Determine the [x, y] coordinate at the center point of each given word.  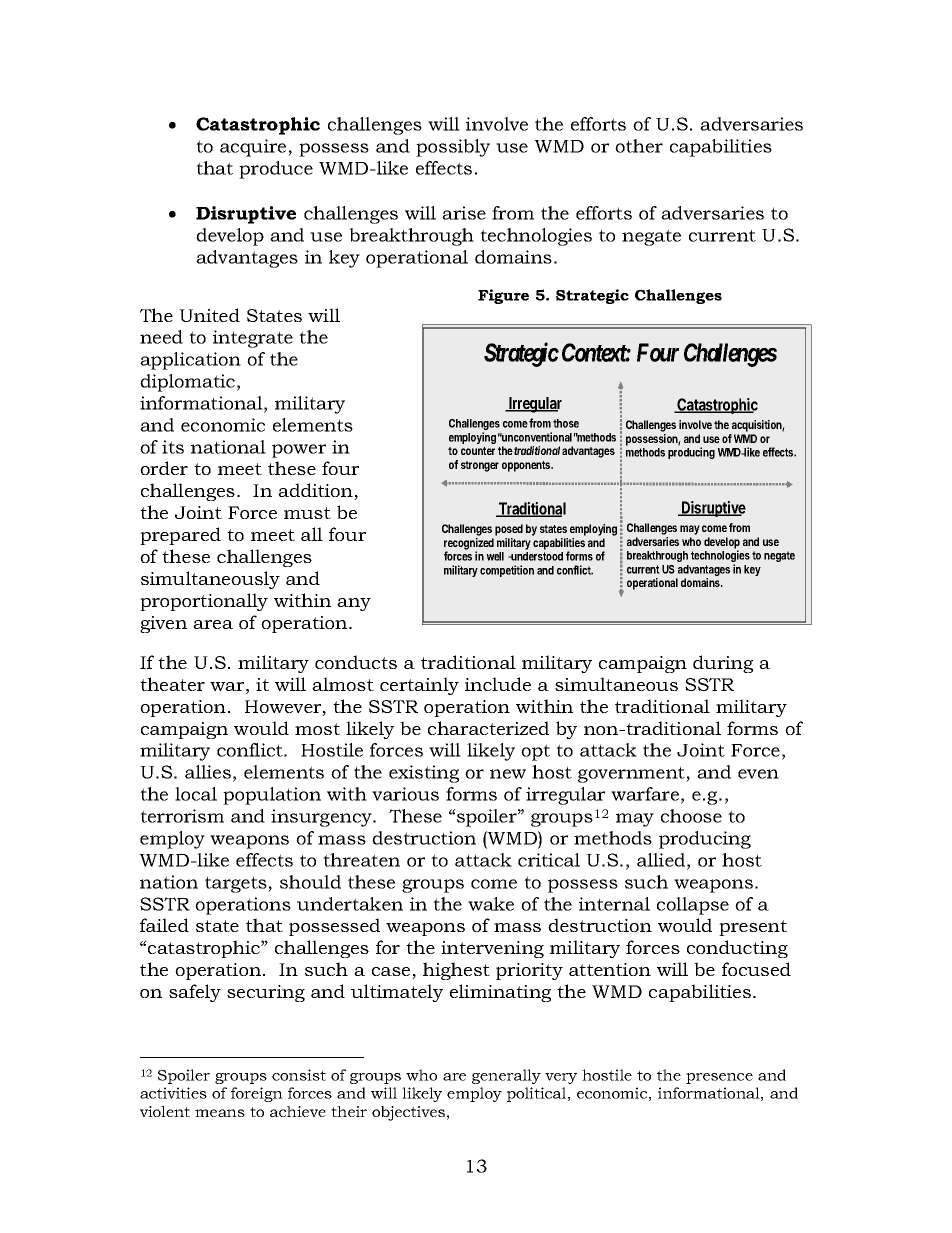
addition [316, 491]
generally [506, 1076]
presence [719, 1078]
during [723, 664]
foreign [257, 1094]
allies [208, 772]
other [639, 146]
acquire [254, 148]
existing [424, 774]
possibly [453, 148]
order [164, 468]
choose [691, 816]
